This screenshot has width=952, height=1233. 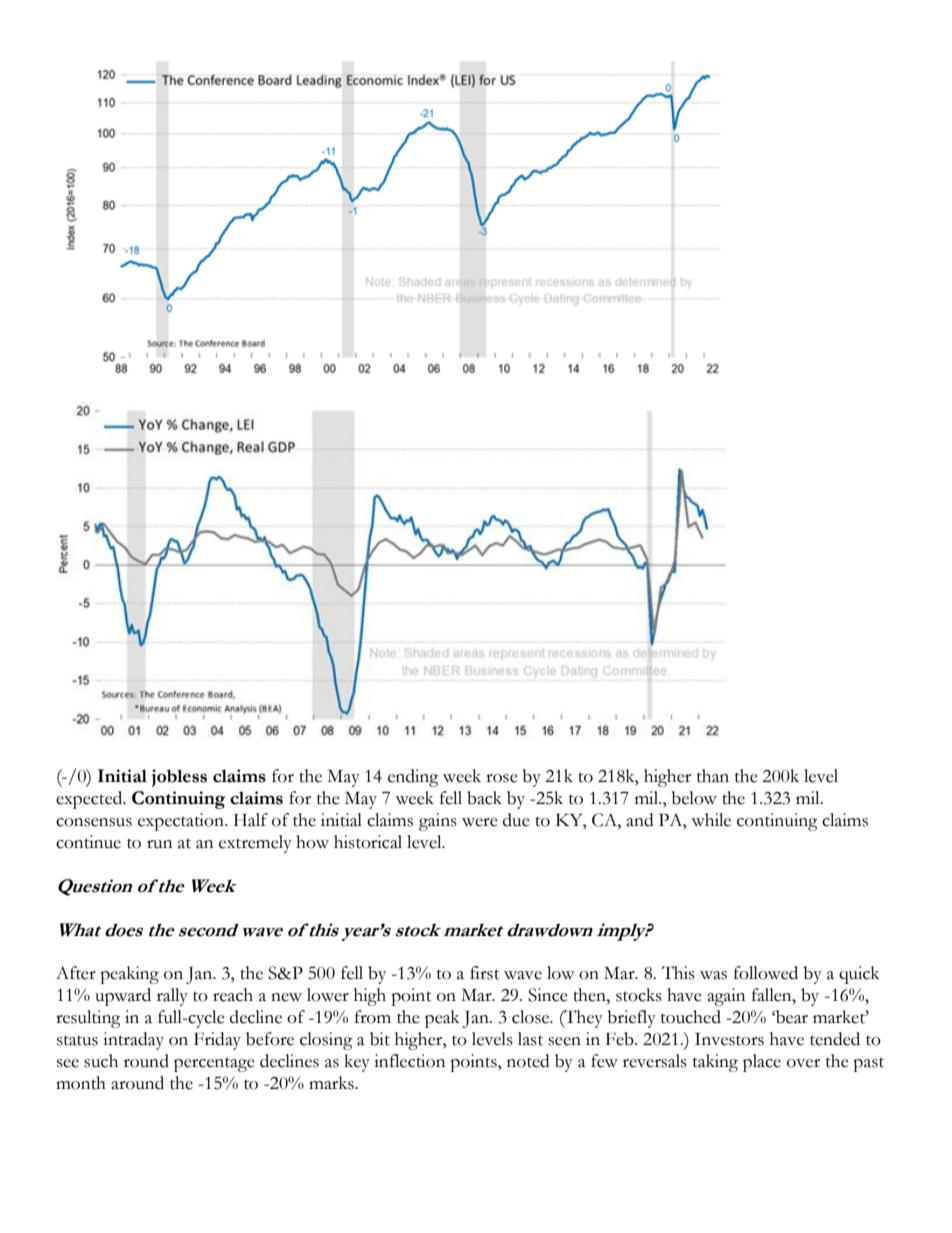 I want to click on place, so click(x=762, y=1063).
